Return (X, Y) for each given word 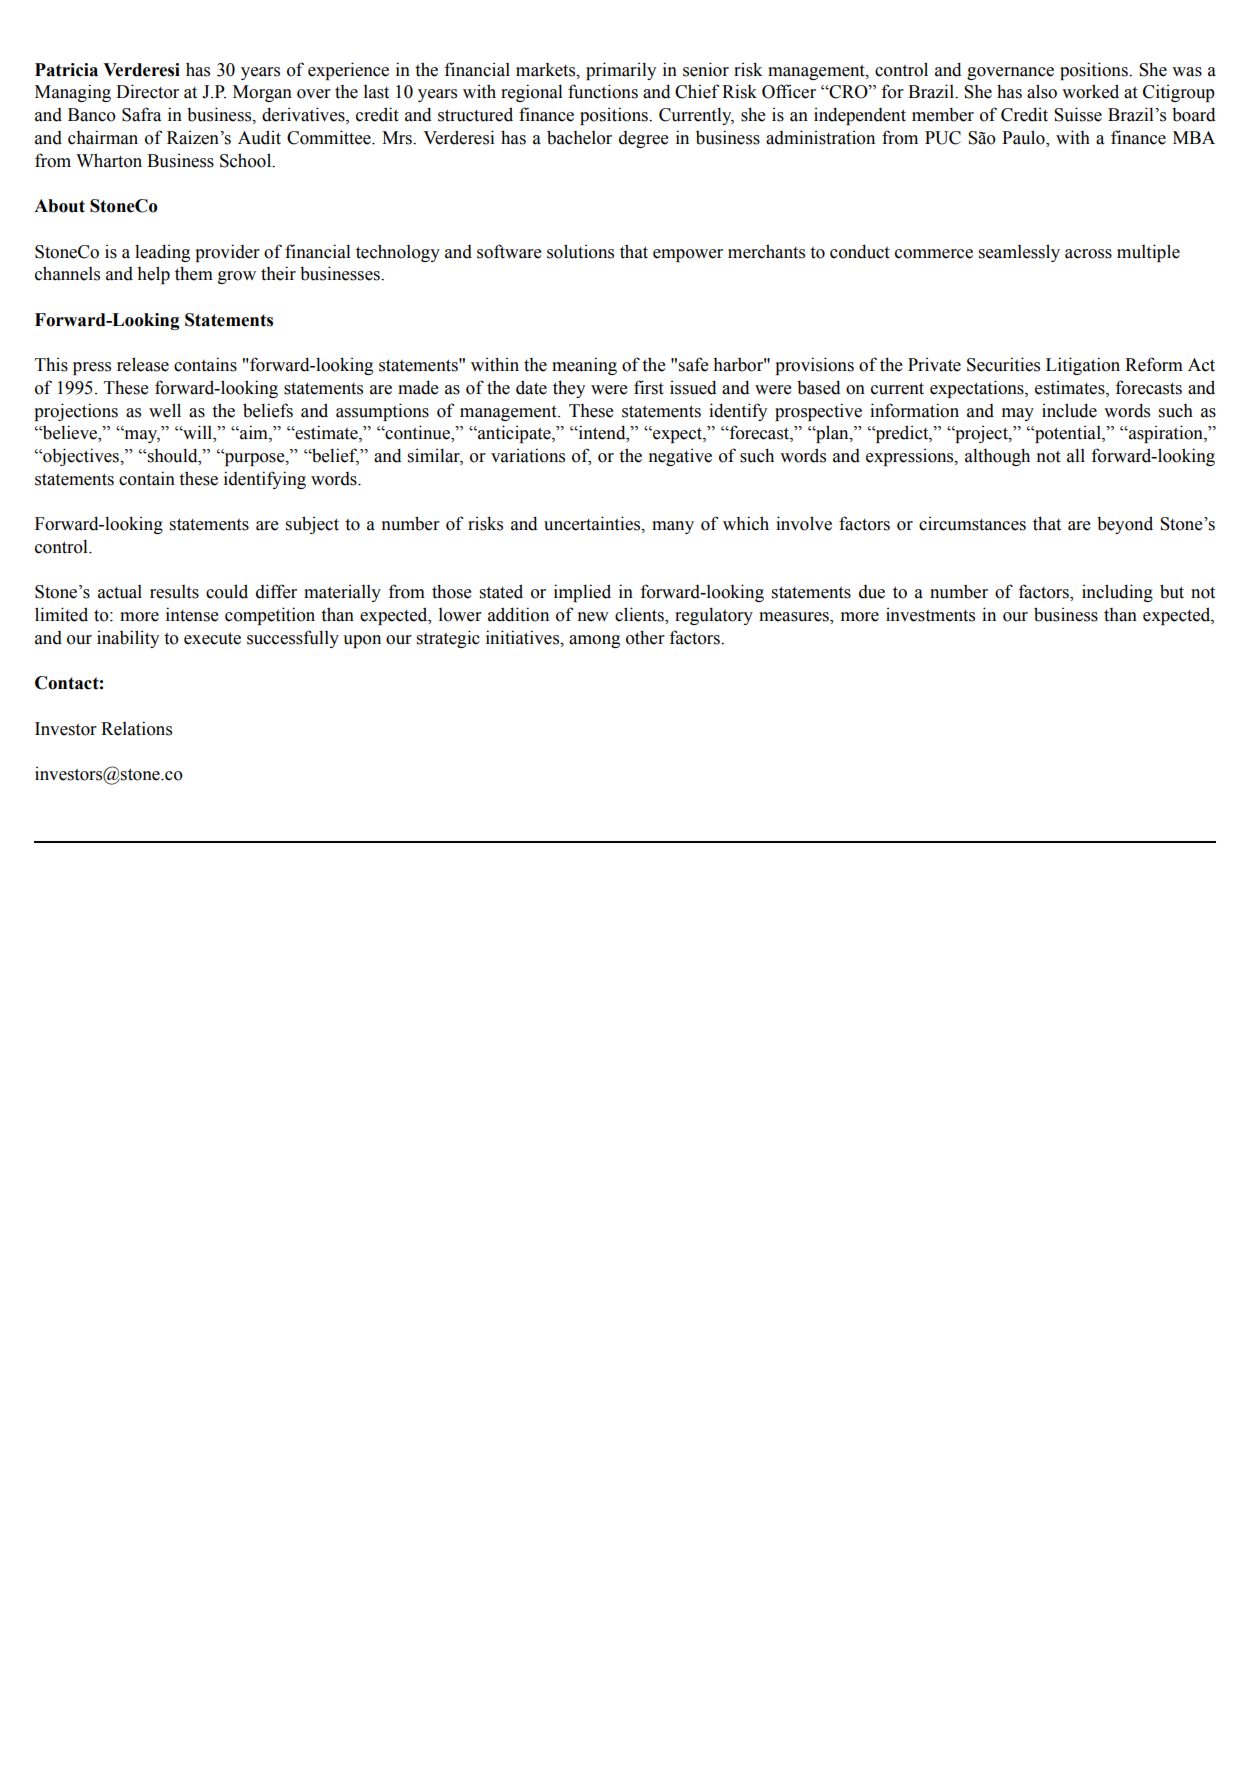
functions (603, 91)
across (1088, 254)
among (594, 641)
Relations (136, 728)
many (673, 527)
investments (930, 614)
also (1042, 91)
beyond (1125, 525)
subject (312, 525)
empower (688, 255)
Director (147, 91)
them (194, 273)
